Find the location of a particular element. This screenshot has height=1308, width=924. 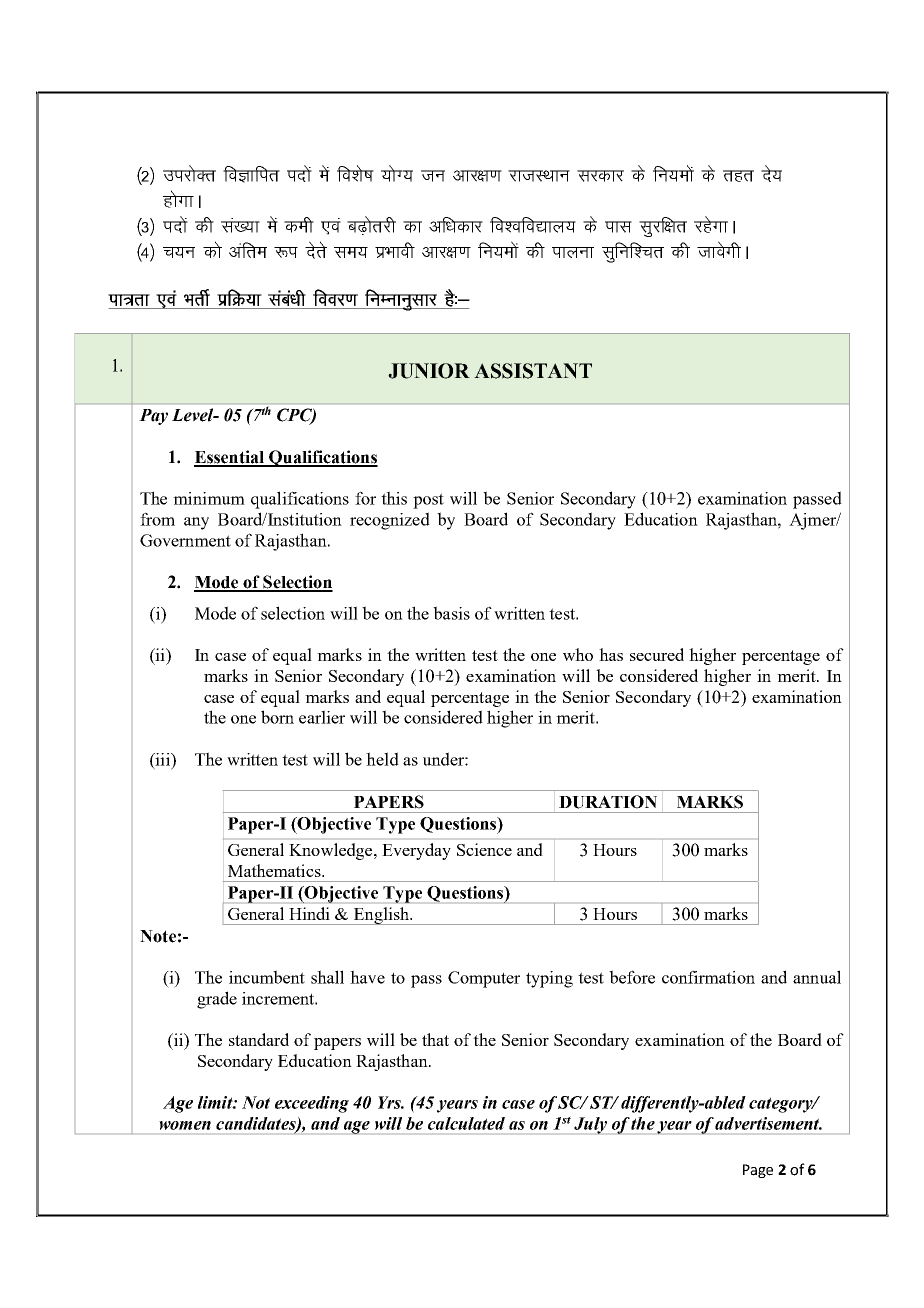

Science is located at coordinates (484, 849).
